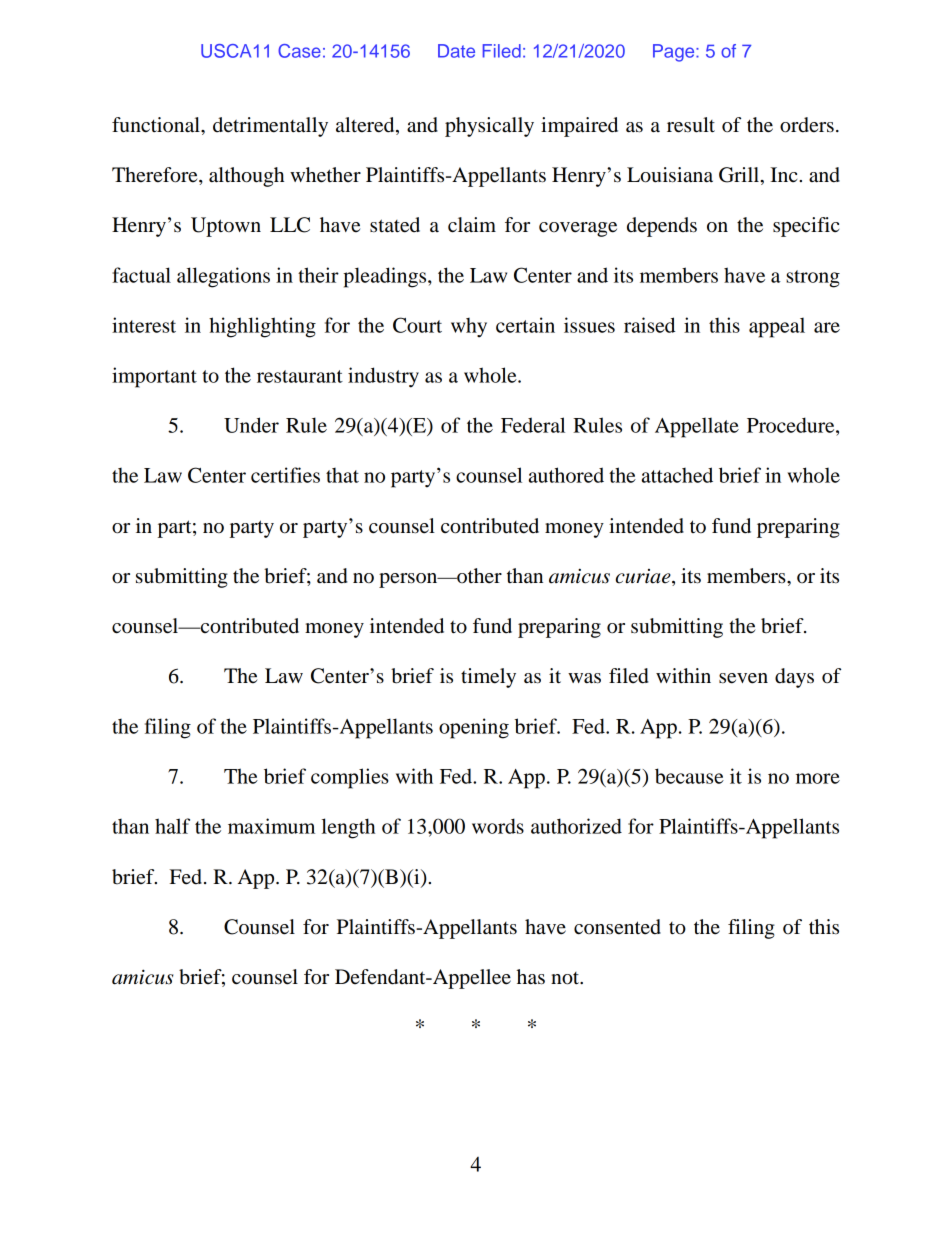 This image has width=952, height=1233. What do you see at coordinates (675, 53) in the image?
I see `Page` at bounding box center [675, 53].
